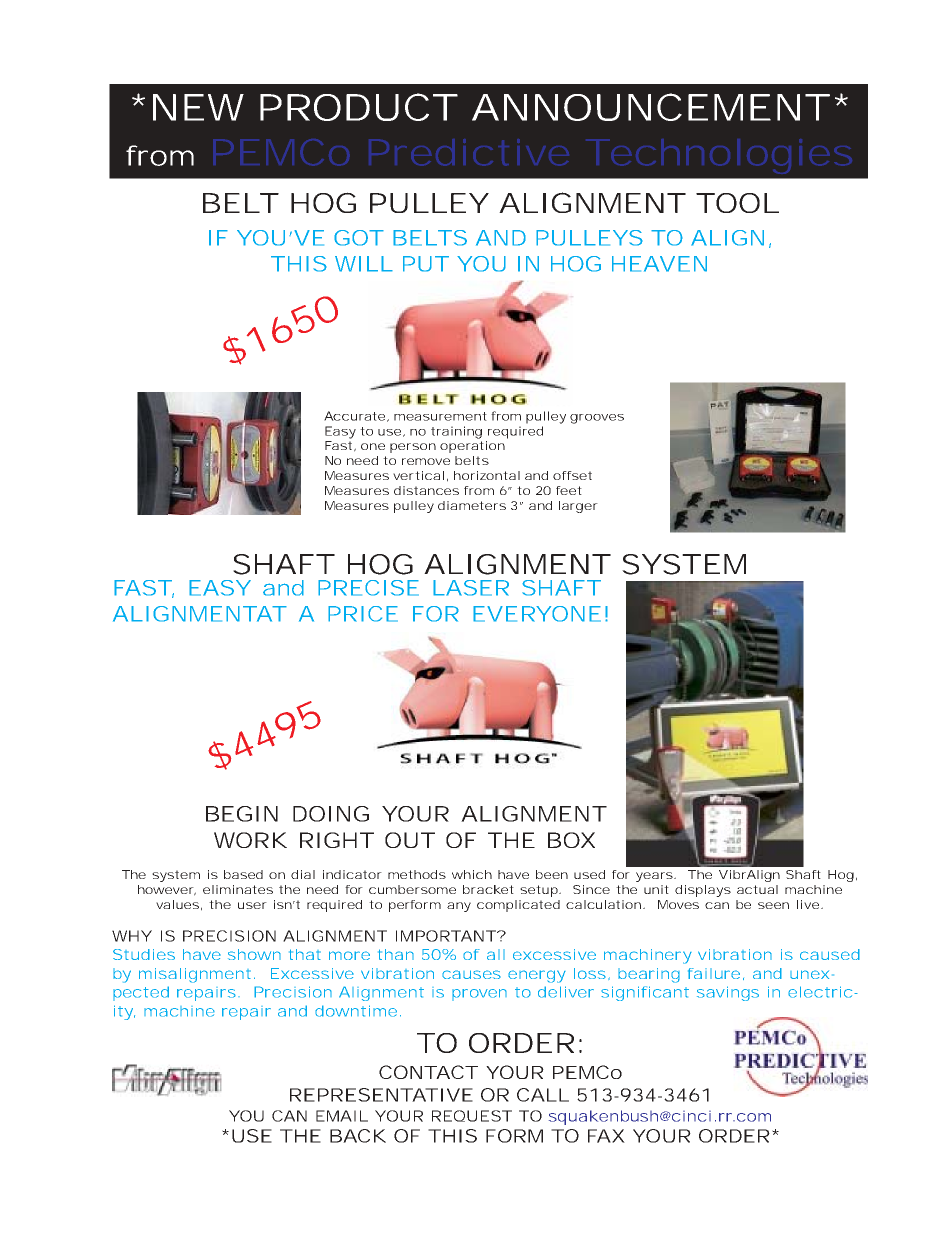 This screenshot has height=1233, width=952. Describe the element at coordinates (606, 1136) in the screenshot. I see `FAX` at that location.
